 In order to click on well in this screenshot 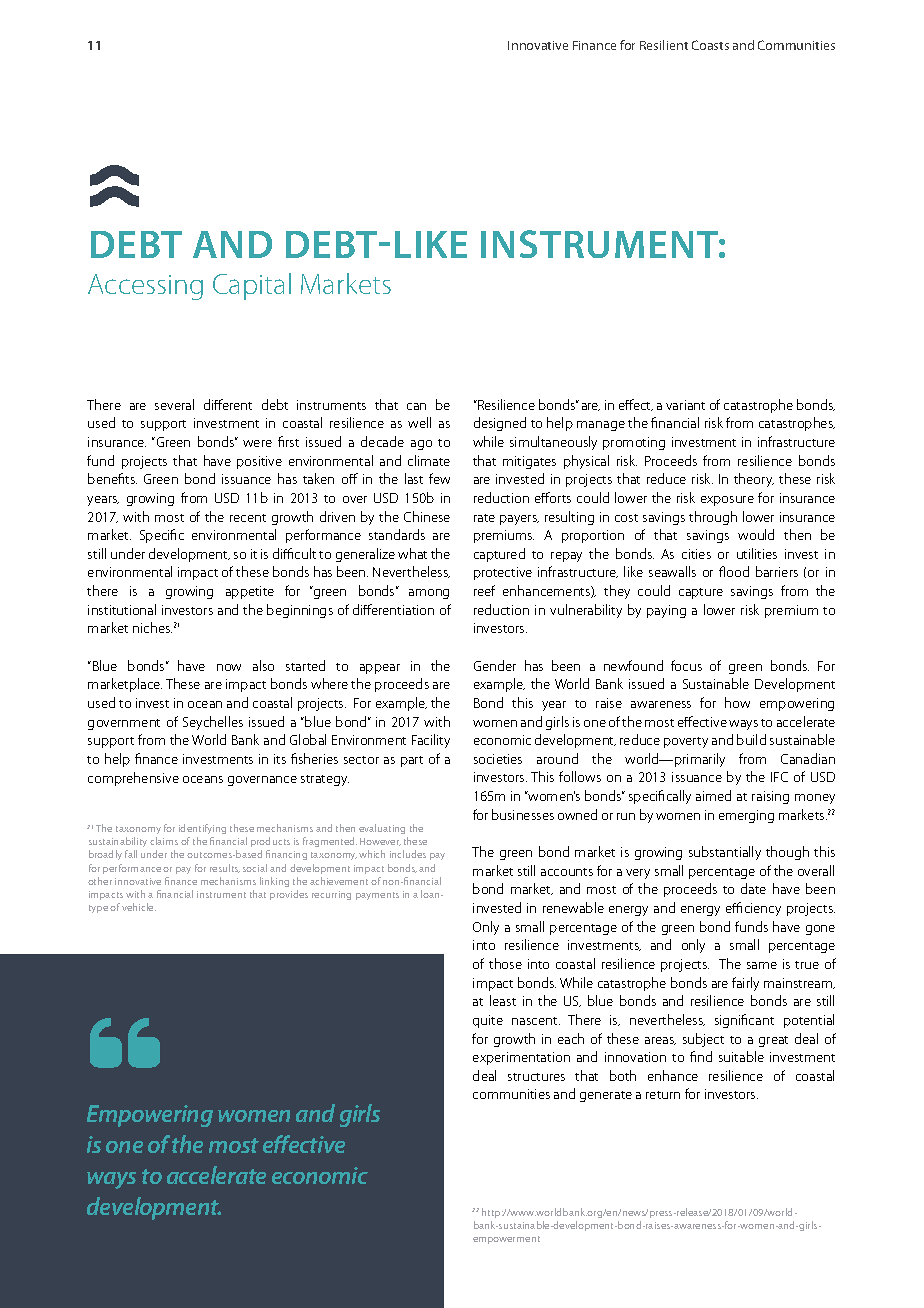, I will do `click(419, 422)`.
